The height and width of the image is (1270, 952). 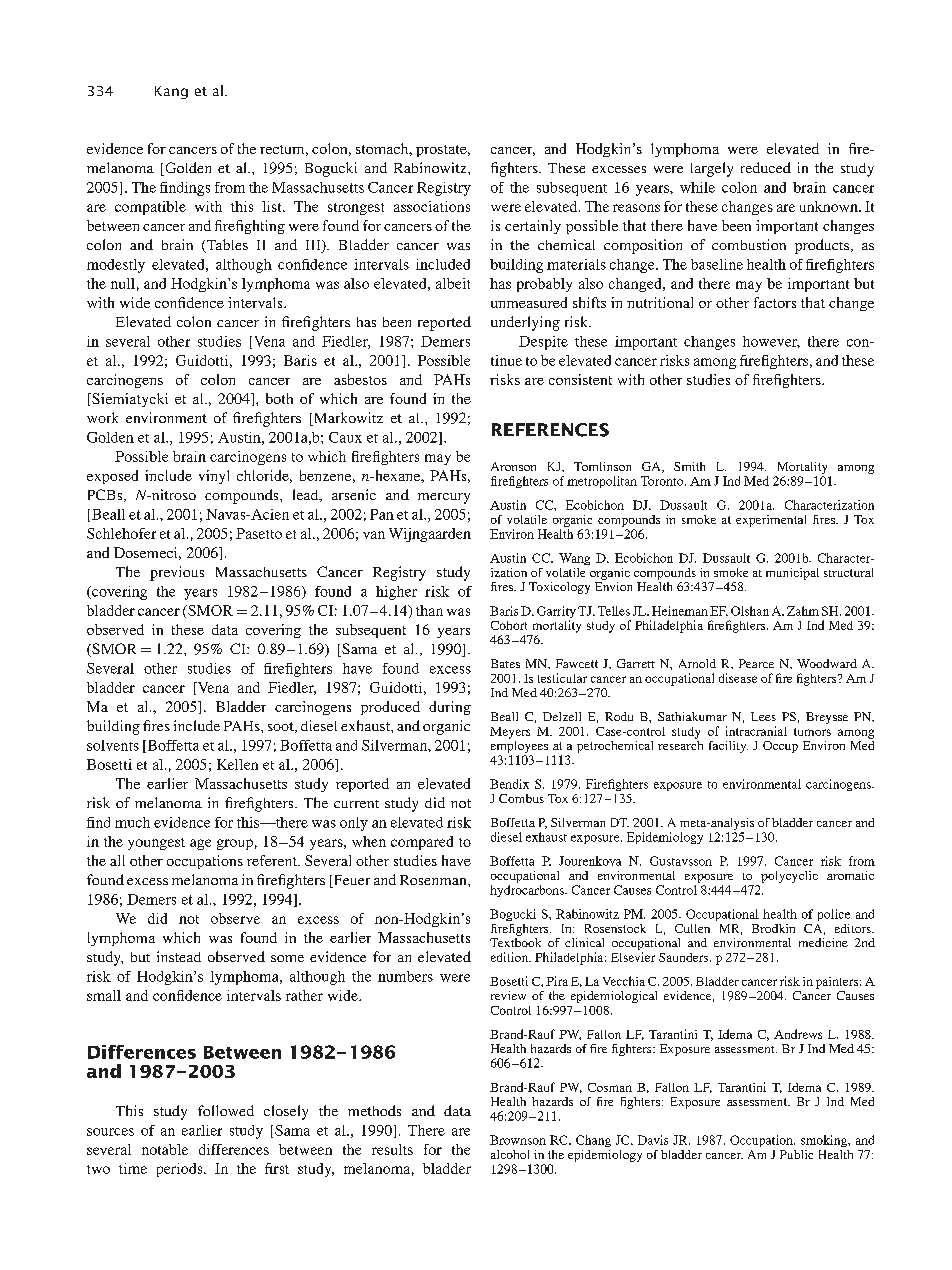 I want to click on alcohol, so click(x=510, y=1154).
